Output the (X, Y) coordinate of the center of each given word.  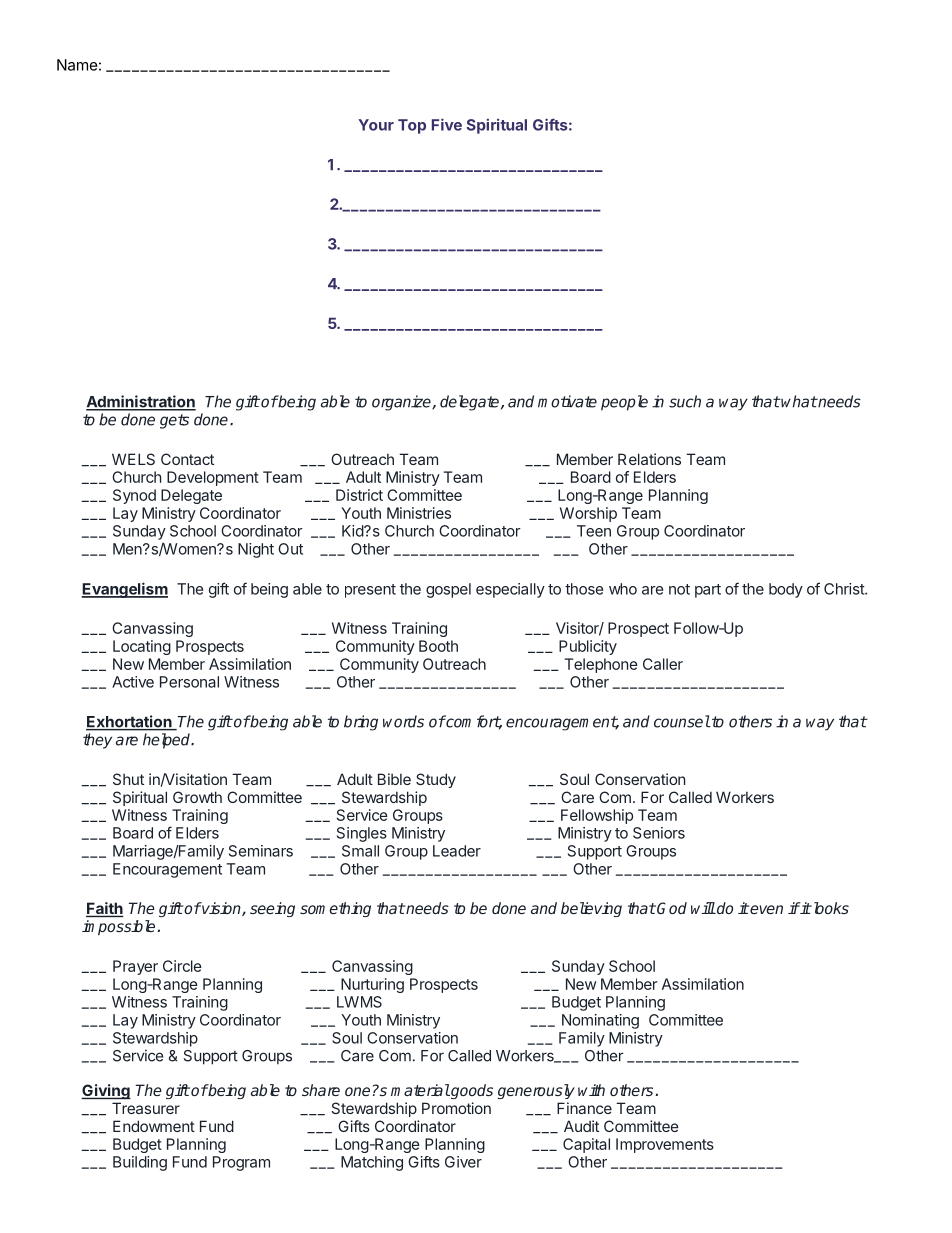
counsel (682, 721)
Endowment (154, 1126)
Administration (141, 402)
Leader (457, 851)
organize (402, 403)
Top (412, 126)
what (798, 401)
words (403, 721)
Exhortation (130, 722)
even (766, 909)
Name (77, 65)
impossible (120, 927)
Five (447, 124)
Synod (134, 496)
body (786, 590)
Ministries (419, 513)
